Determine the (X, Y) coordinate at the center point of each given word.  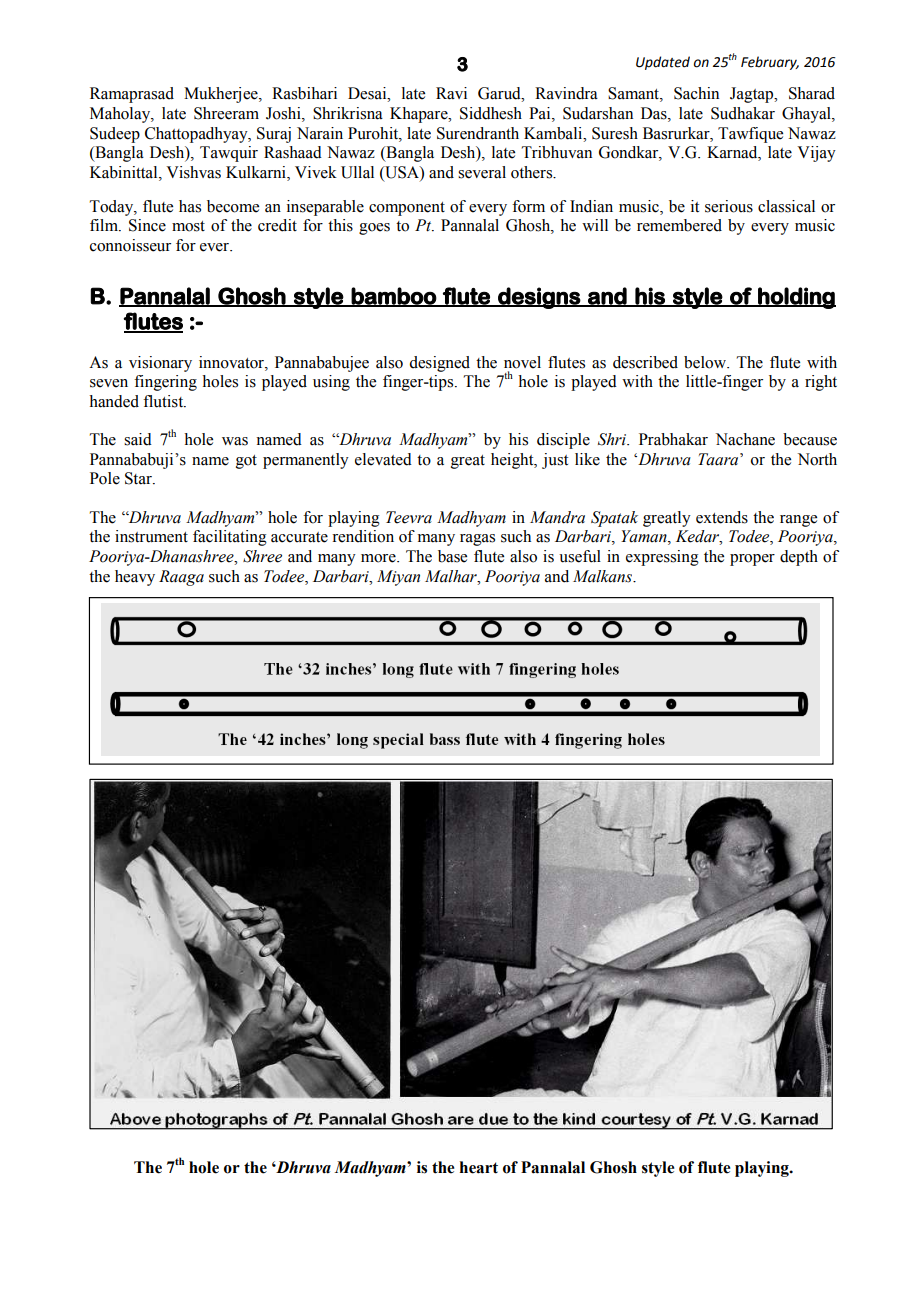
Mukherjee (222, 95)
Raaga (181, 578)
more (379, 558)
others (533, 172)
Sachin (696, 93)
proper (752, 560)
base (452, 556)
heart (479, 1167)
